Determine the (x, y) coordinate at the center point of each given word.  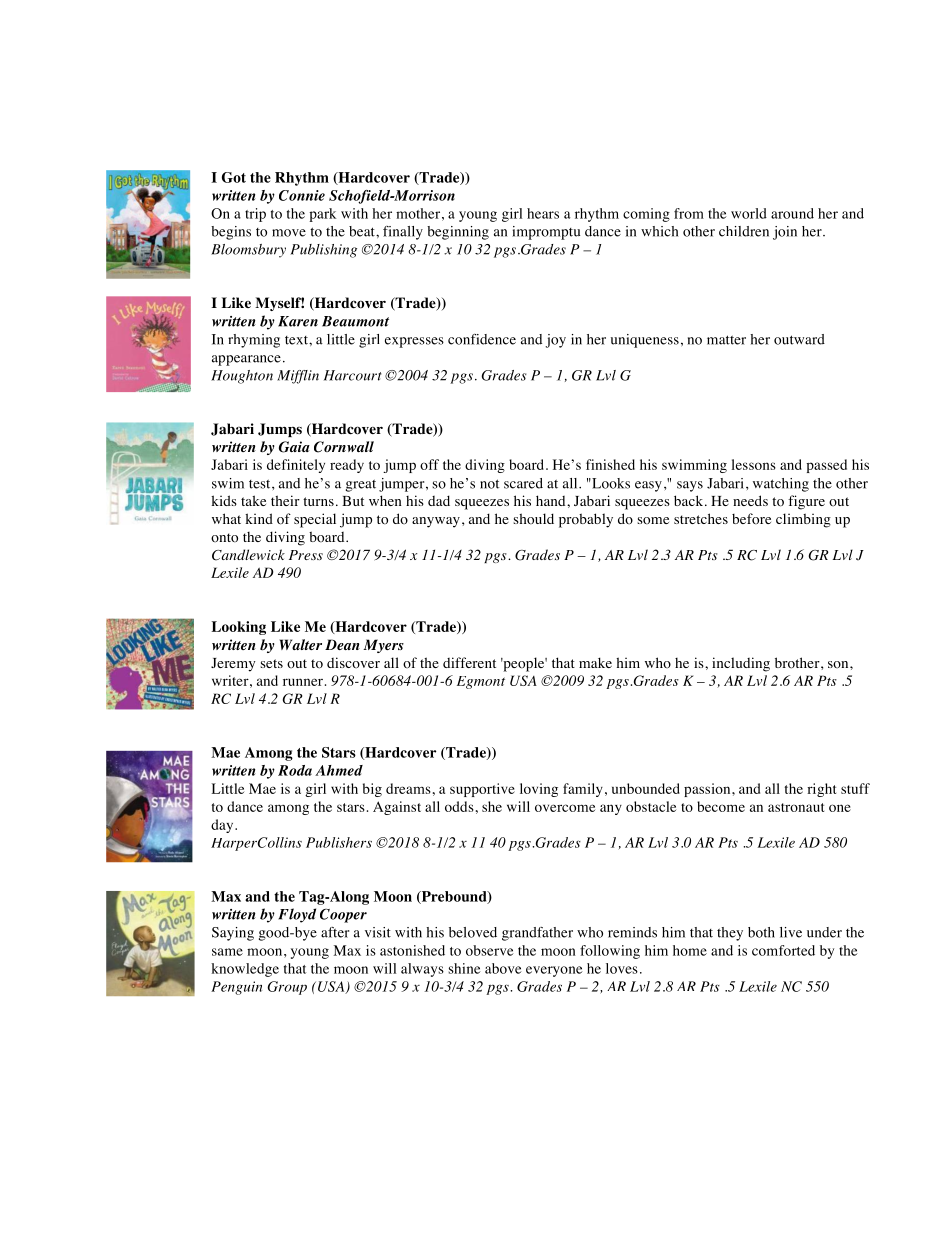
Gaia (294, 447)
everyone (554, 971)
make (595, 662)
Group (287, 988)
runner (303, 682)
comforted (783, 950)
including (741, 664)
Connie (302, 195)
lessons (754, 464)
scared (523, 483)
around (792, 213)
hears (543, 213)
